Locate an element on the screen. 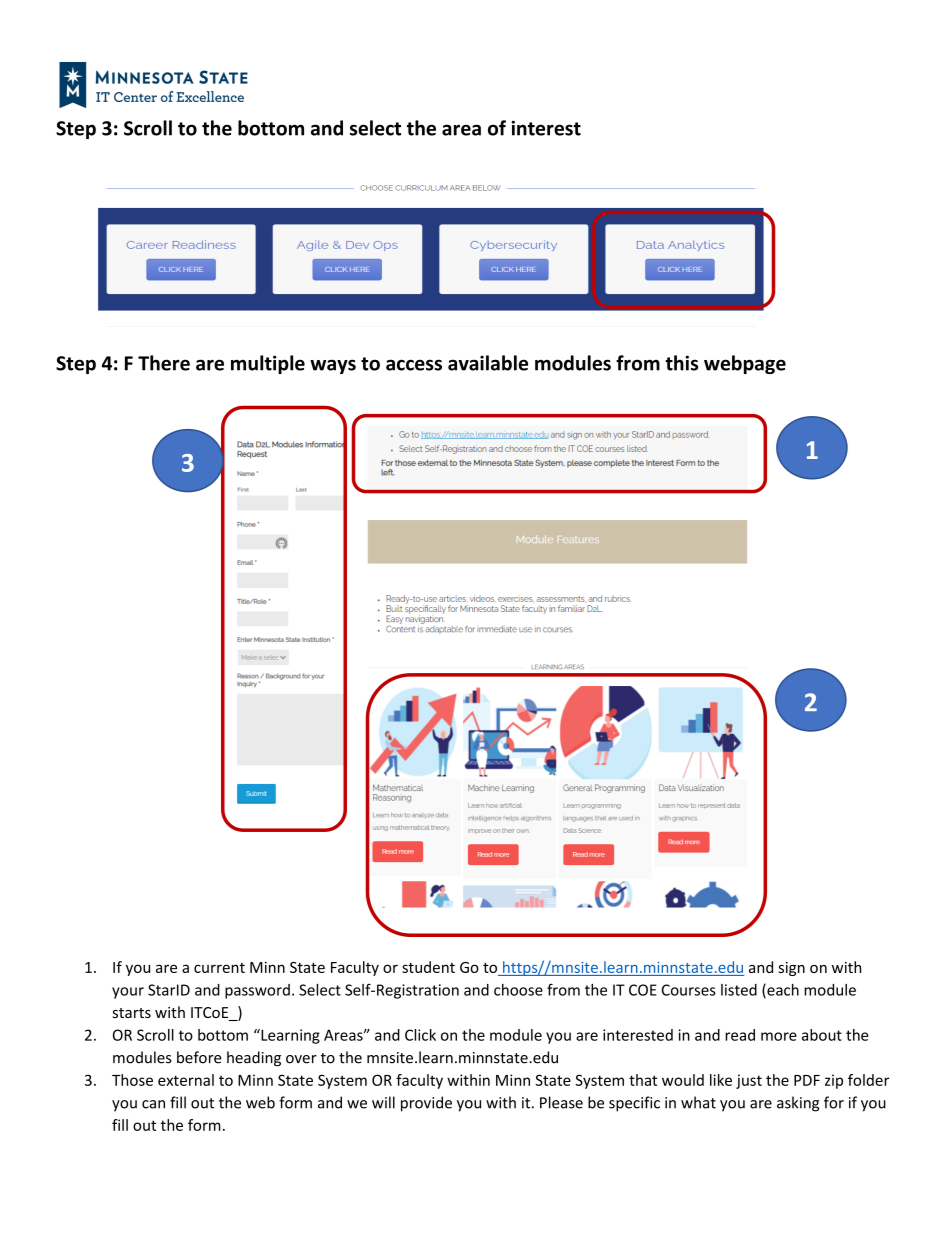 Image resolution: width=952 pixels, height=1233 pixels. sign is located at coordinates (792, 969).
